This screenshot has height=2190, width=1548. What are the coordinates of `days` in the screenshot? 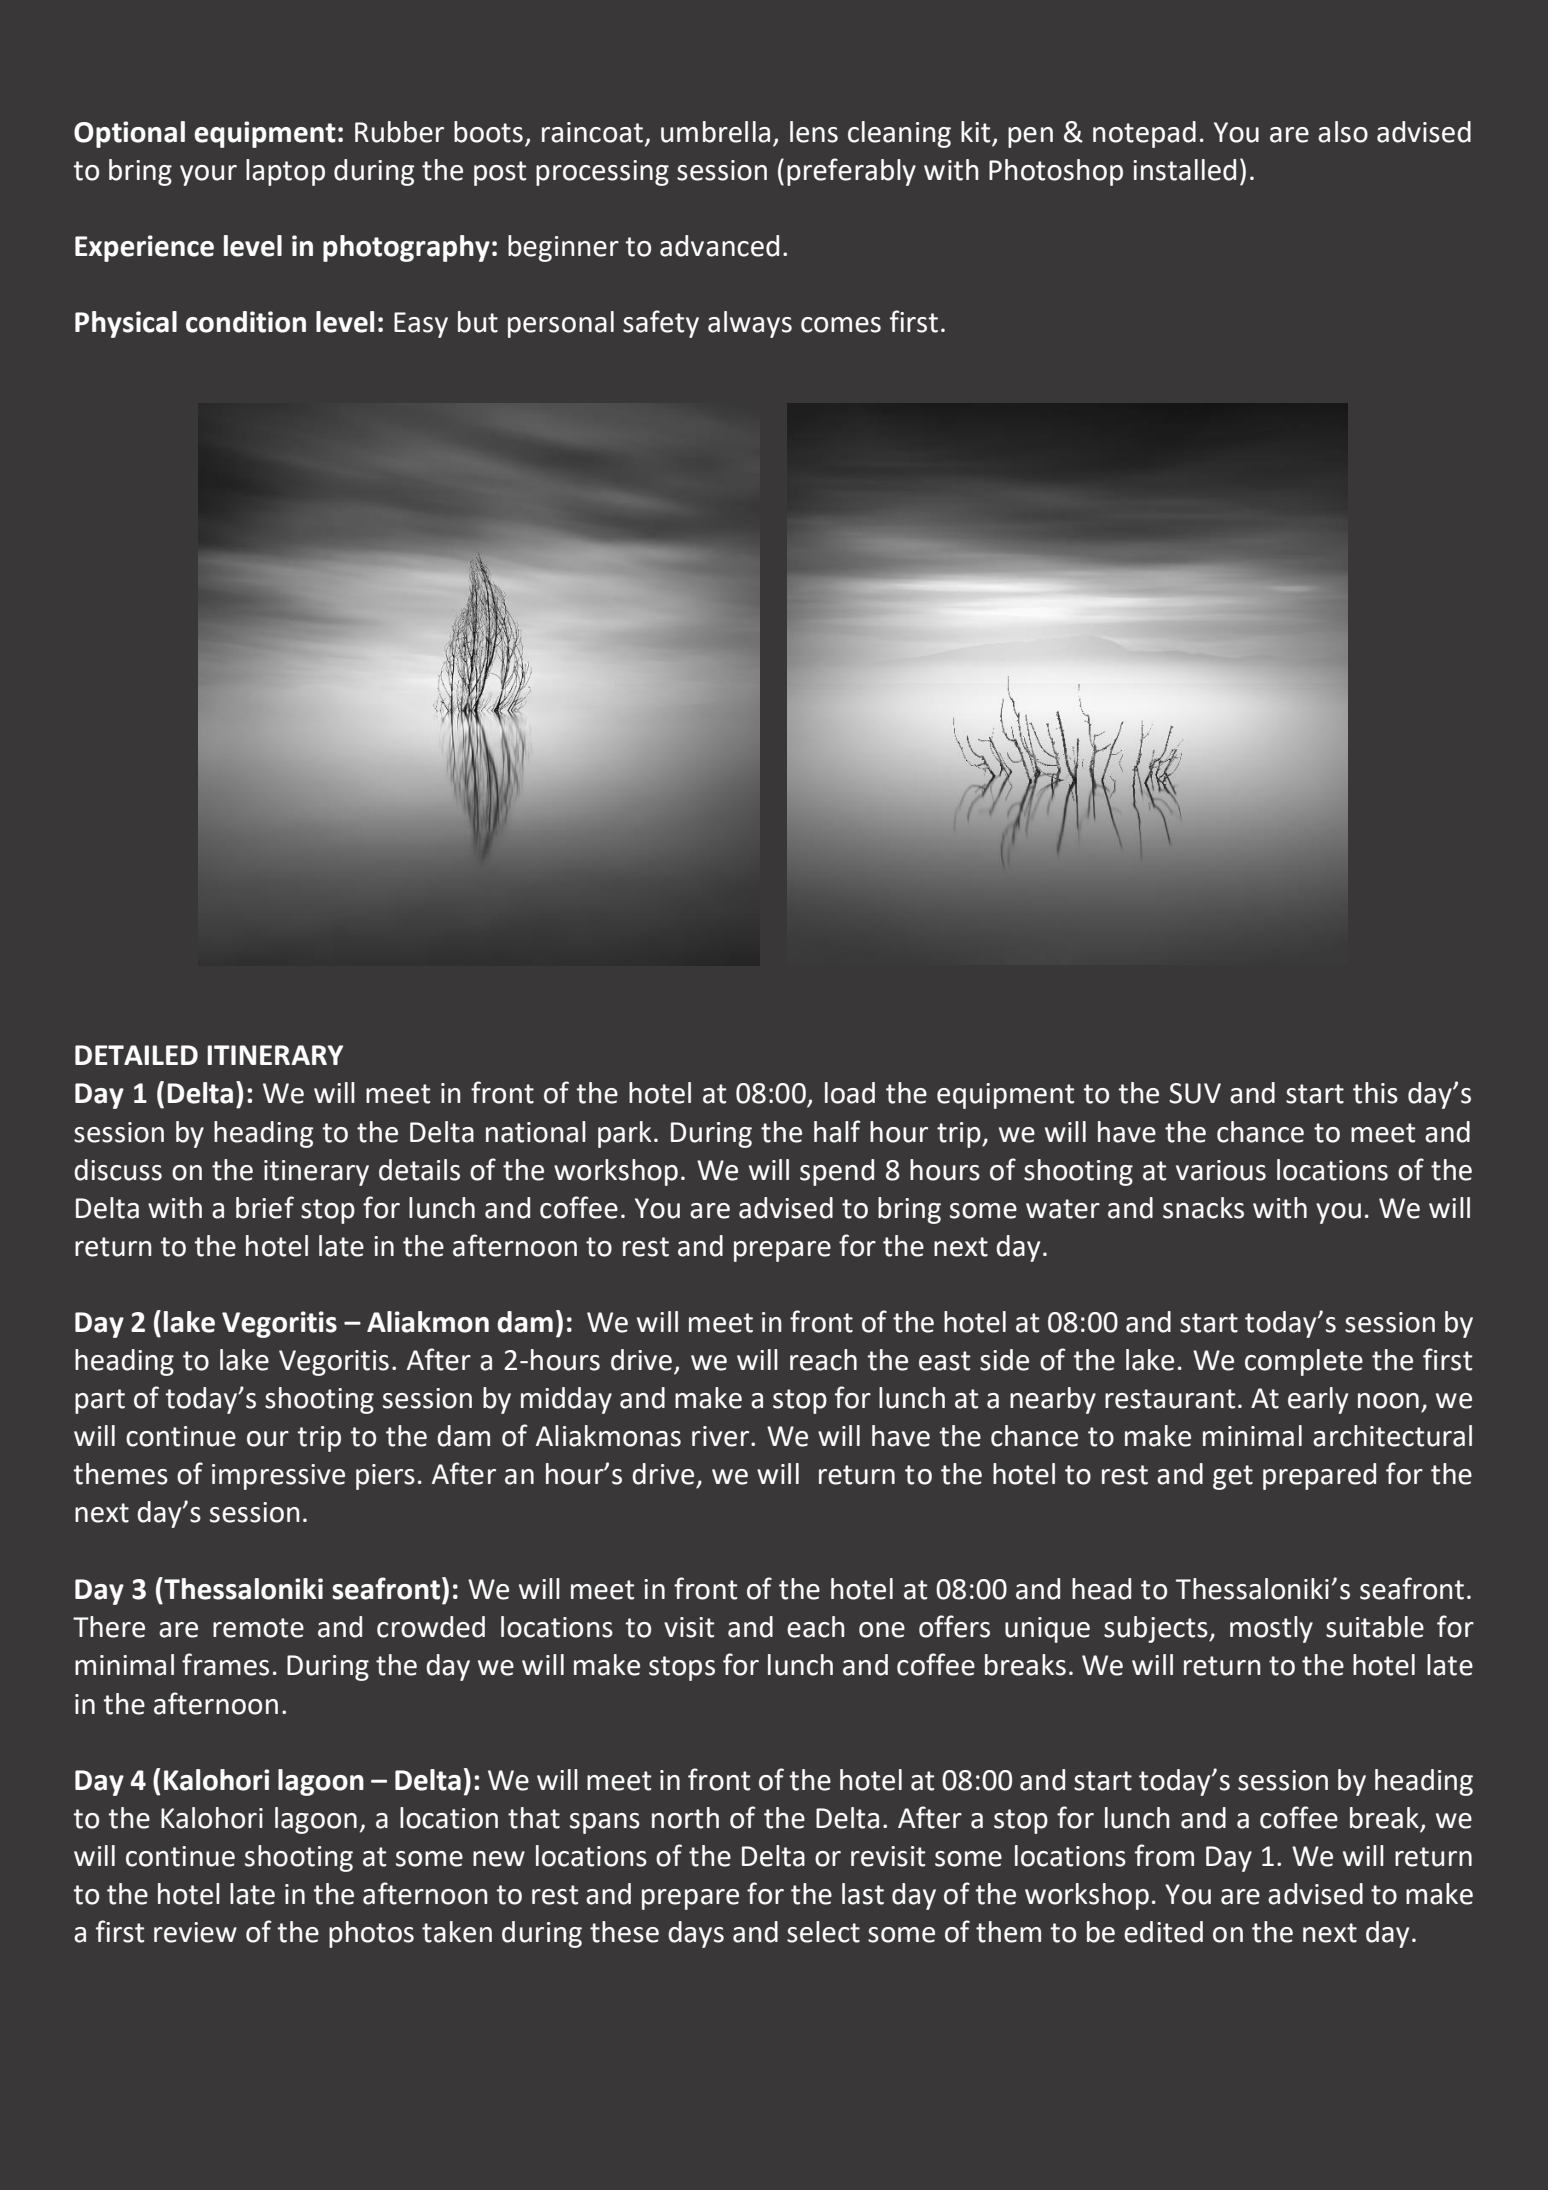 It's located at (696, 1934).
